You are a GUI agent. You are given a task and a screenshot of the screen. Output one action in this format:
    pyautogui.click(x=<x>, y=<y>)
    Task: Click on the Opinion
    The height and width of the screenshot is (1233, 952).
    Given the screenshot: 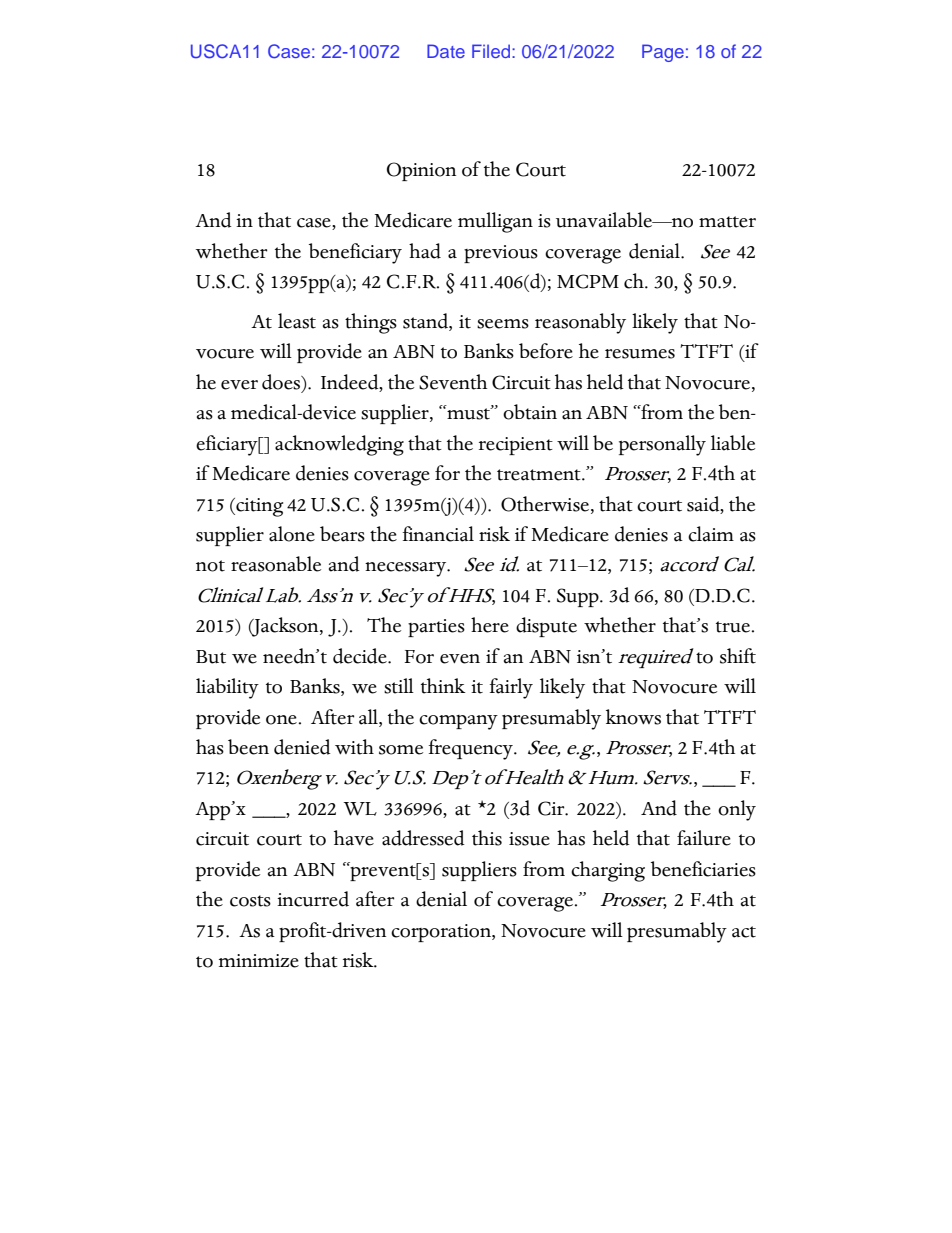 What is the action you would take?
    pyautogui.click(x=421, y=171)
